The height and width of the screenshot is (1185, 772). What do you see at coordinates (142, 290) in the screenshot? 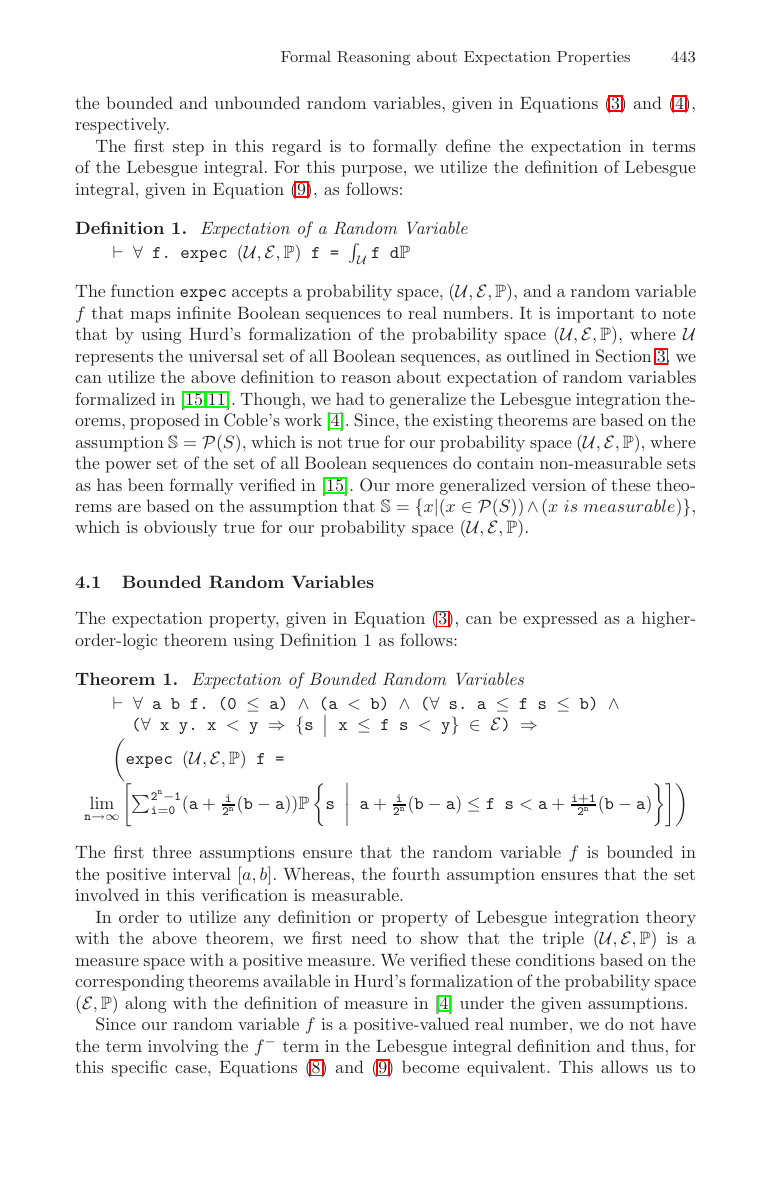
I see `function` at bounding box center [142, 290].
